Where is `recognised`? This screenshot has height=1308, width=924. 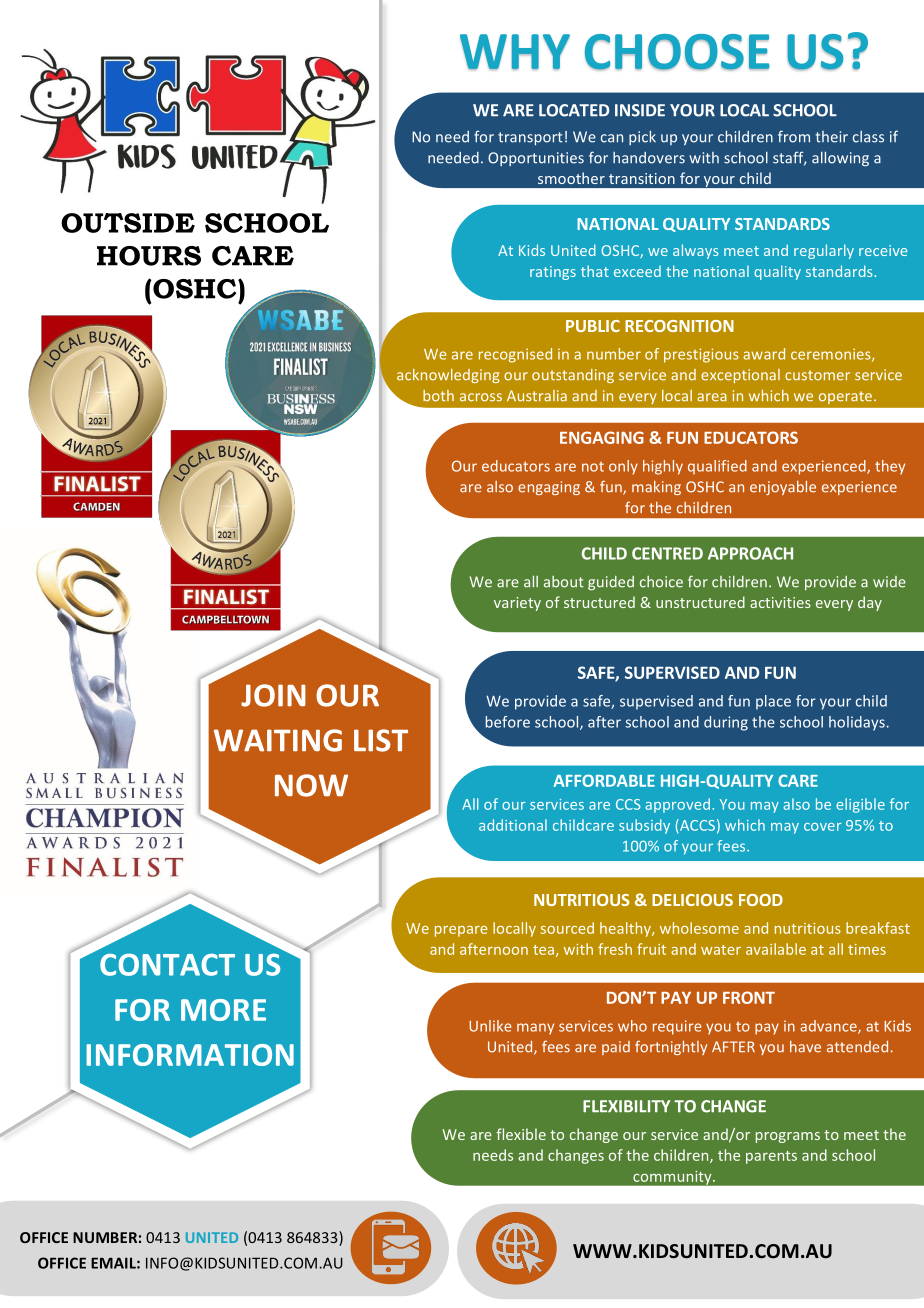 recognised is located at coordinates (515, 355).
